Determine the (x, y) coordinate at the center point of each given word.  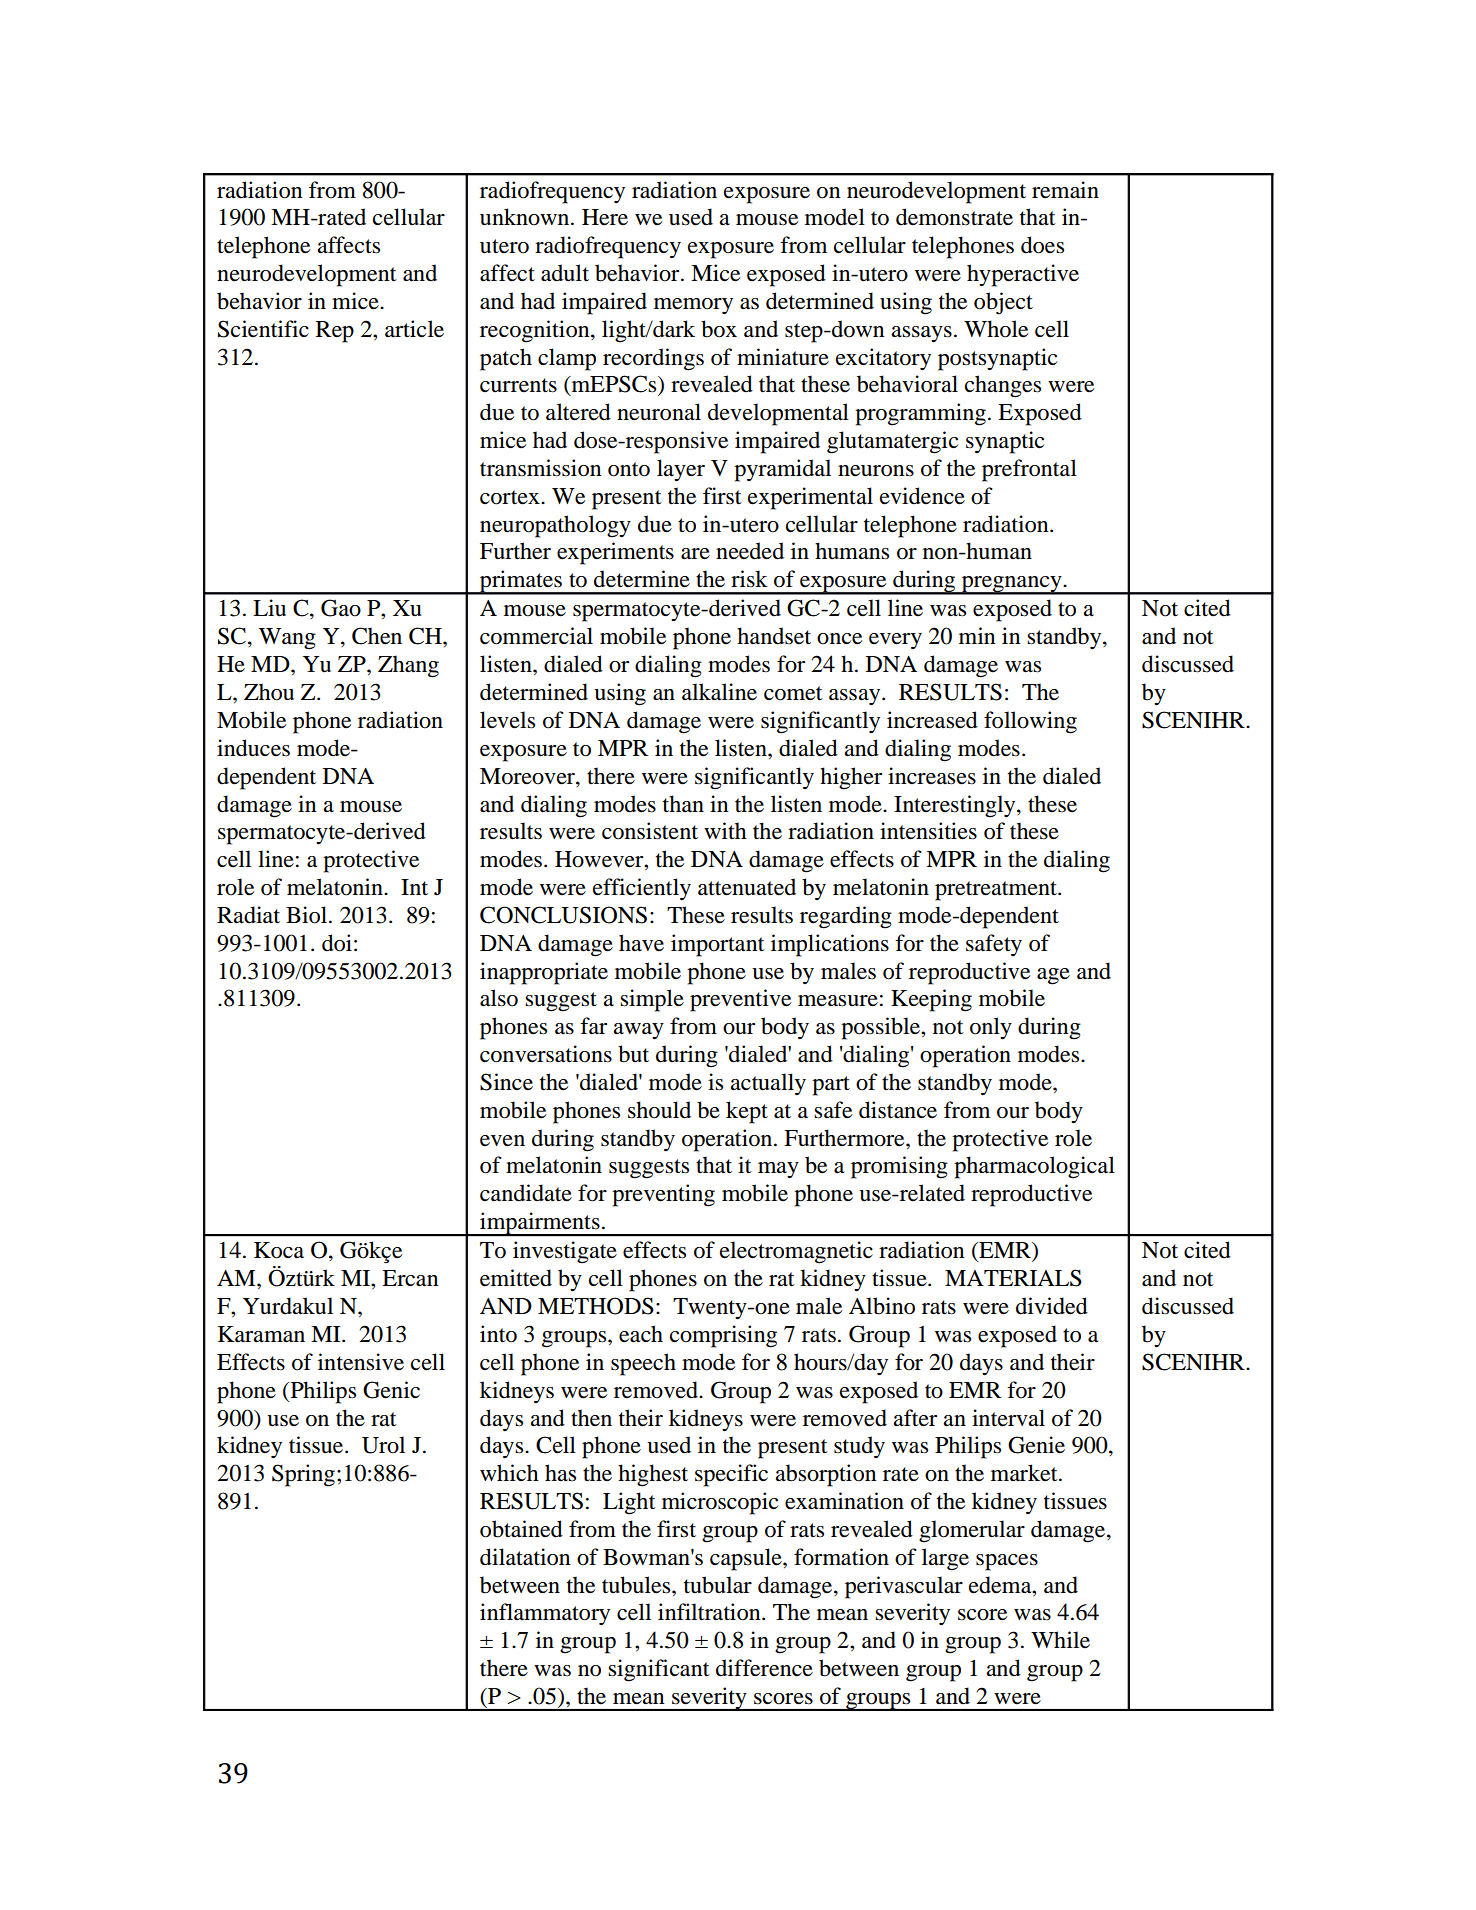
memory (693, 306)
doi (337, 943)
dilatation (525, 1557)
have (641, 943)
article (414, 329)
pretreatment (997, 891)
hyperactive (1023, 275)
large (945, 1559)
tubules (637, 1585)
